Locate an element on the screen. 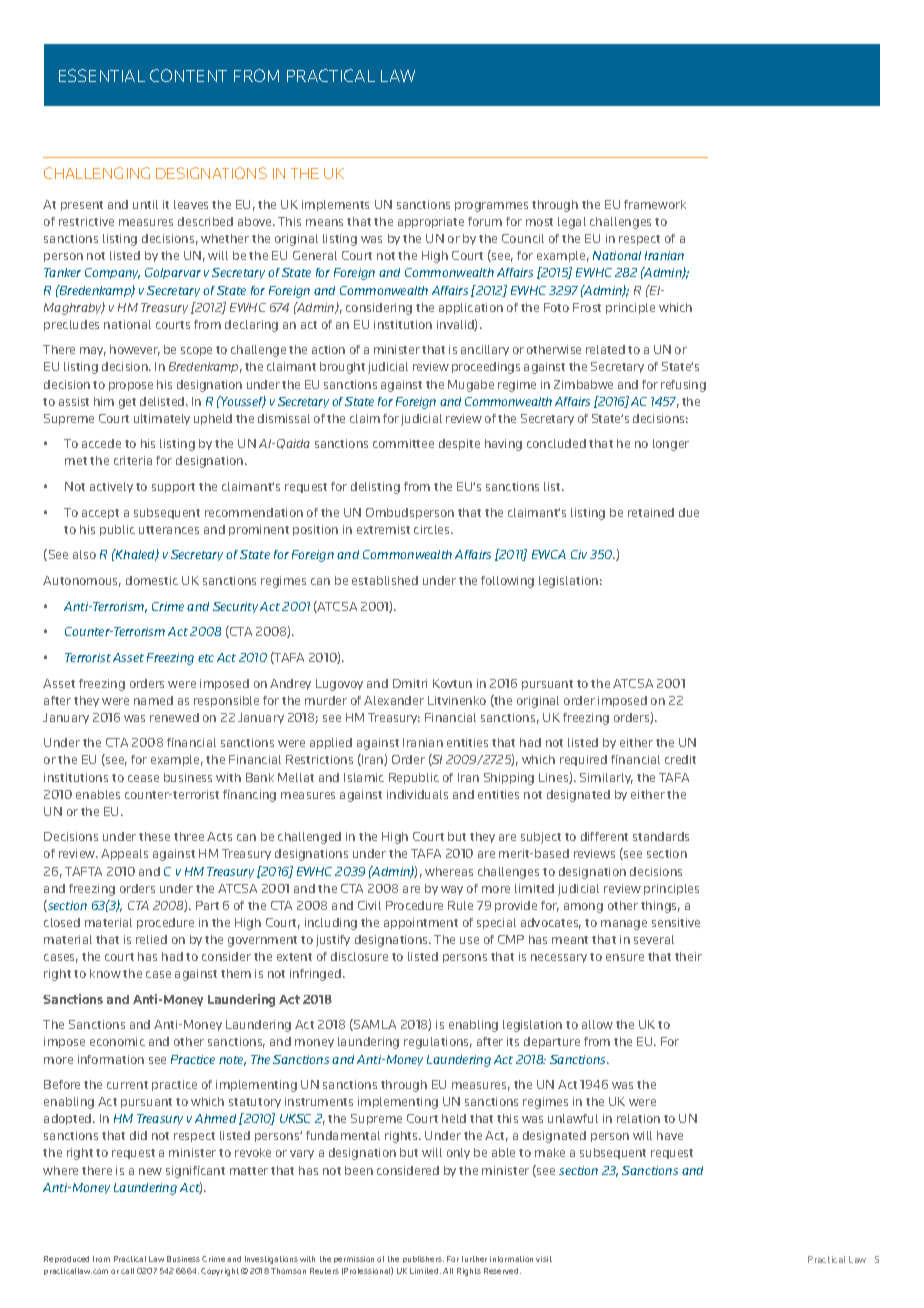 This screenshot has height=1308, width=924. permission is located at coordinates (354, 1259).
